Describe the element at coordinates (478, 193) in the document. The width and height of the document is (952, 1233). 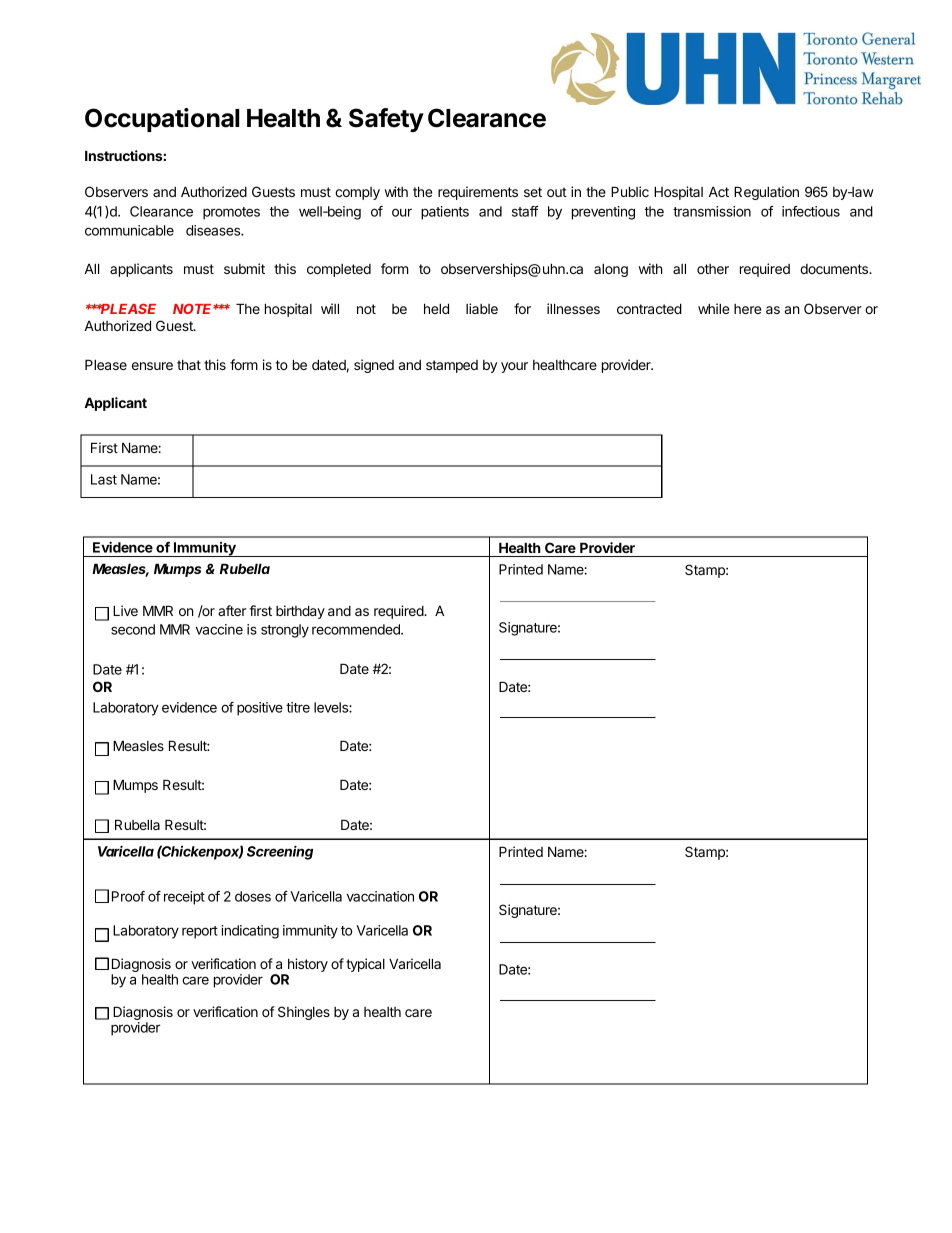
I see `requirements` at that location.
